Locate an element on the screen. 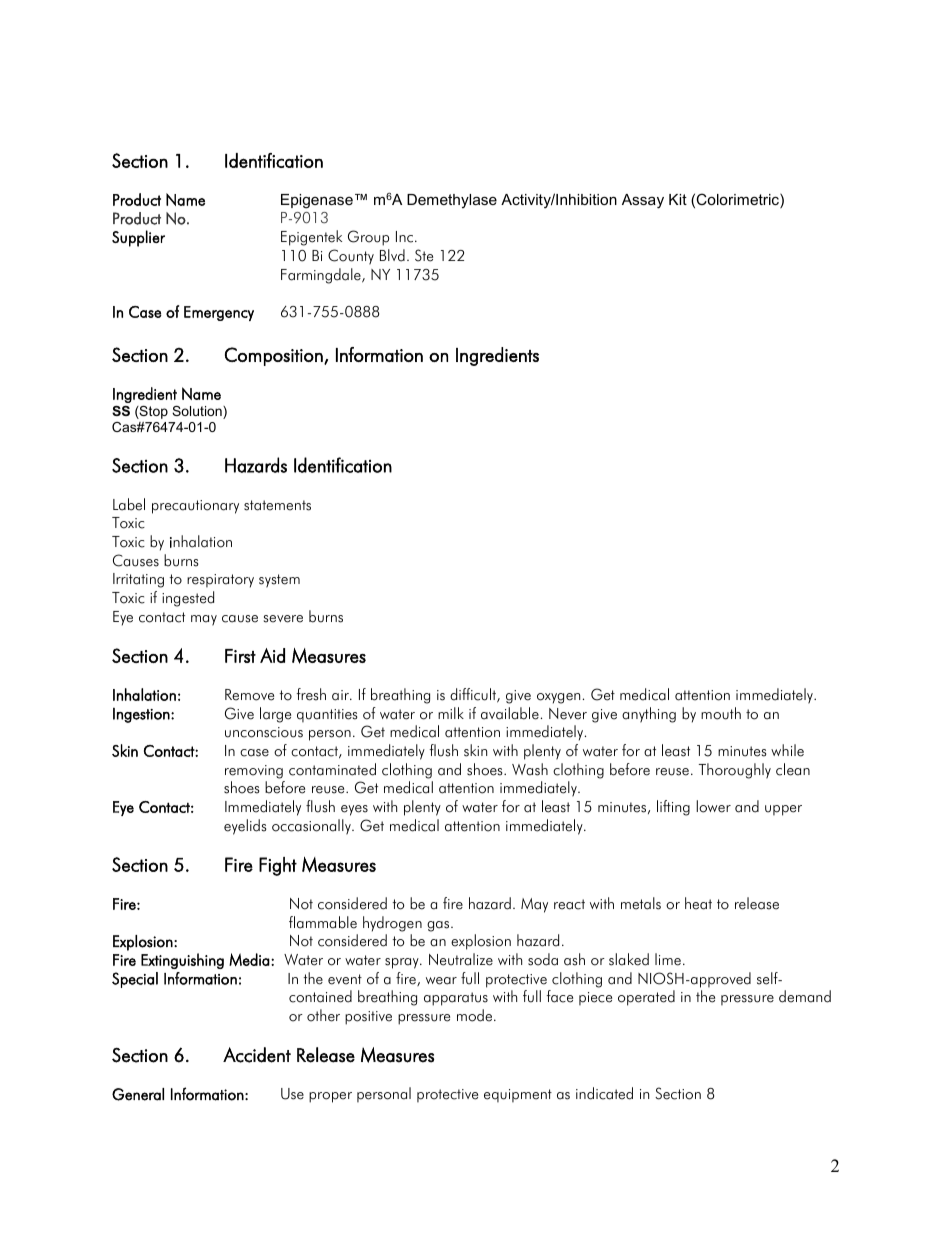 Image resolution: width=952 pixels, height=1233 pixels. mouth is located at coordinates (721, 713).
